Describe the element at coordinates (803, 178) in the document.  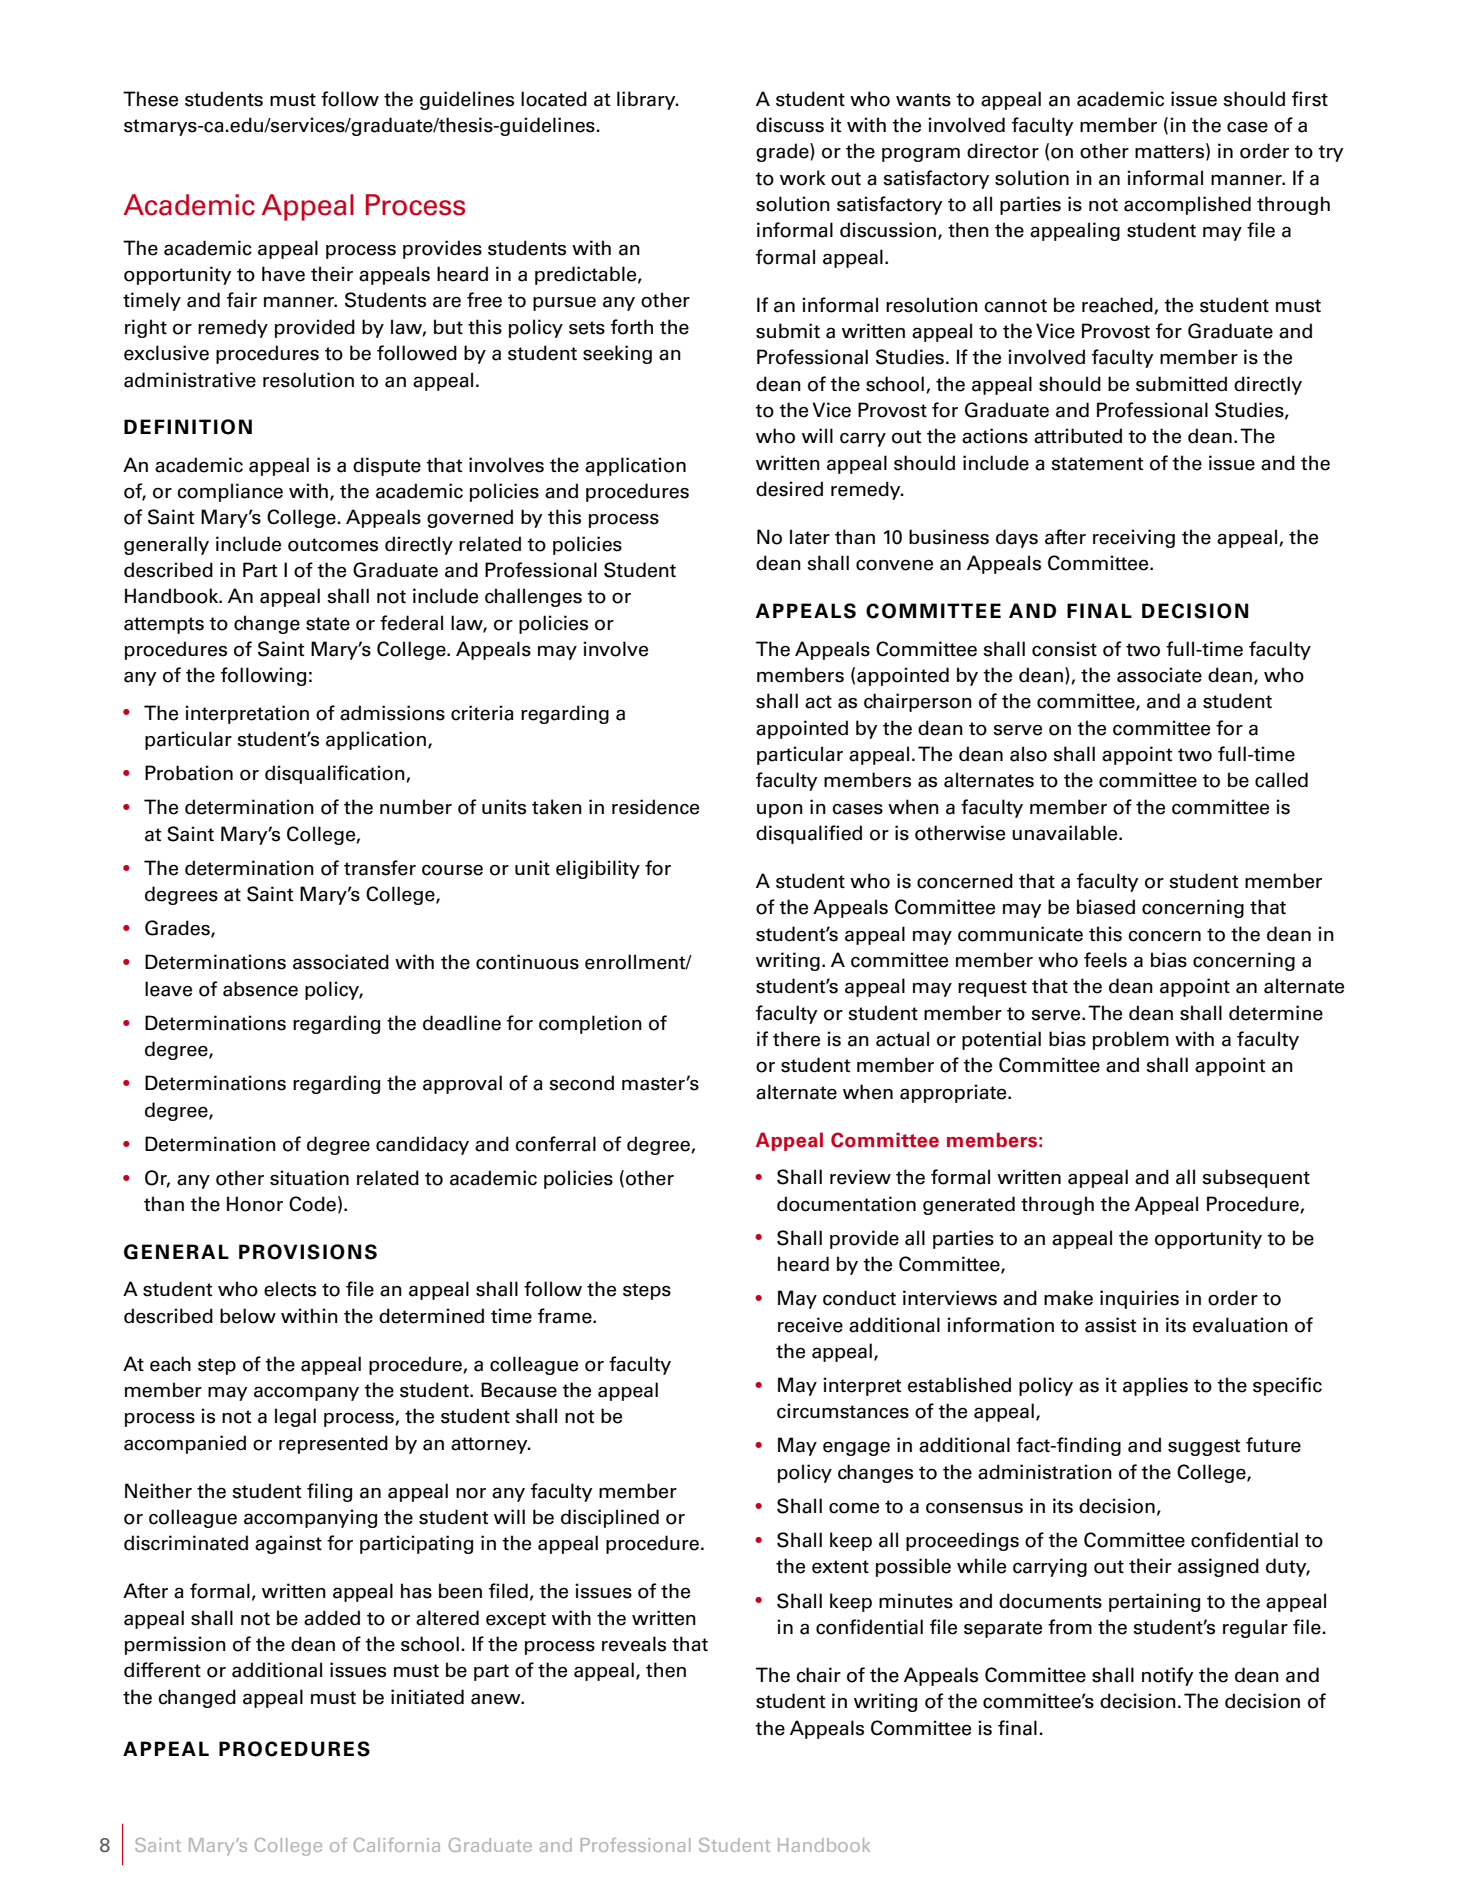
I see `work` at that location.
